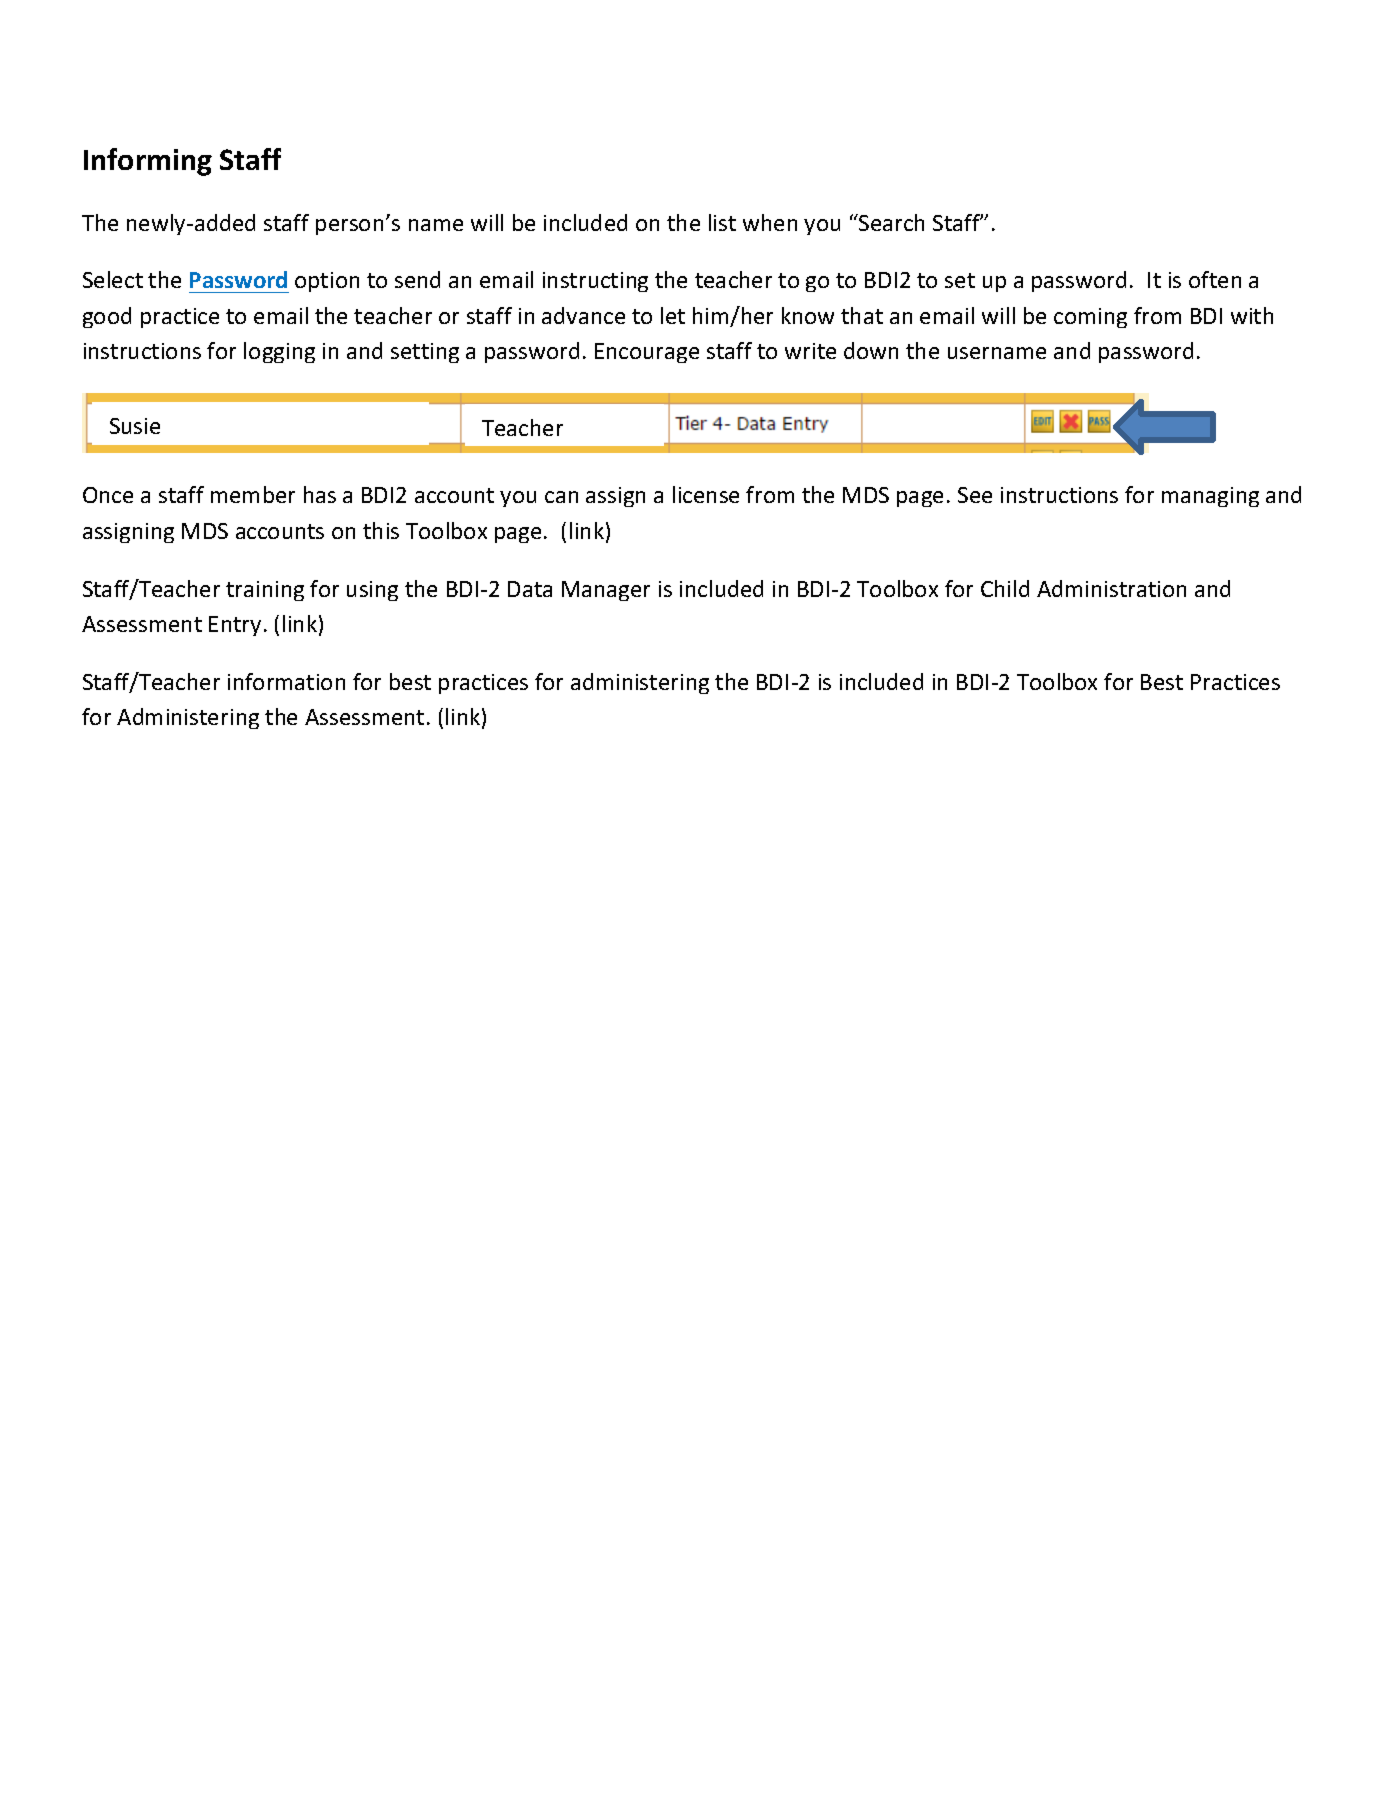 The image size is (1394, 1803). What do you see at coordinates (1090, 318) in the screenshot?
I see `coming` at bounding box center [1090, 318].
